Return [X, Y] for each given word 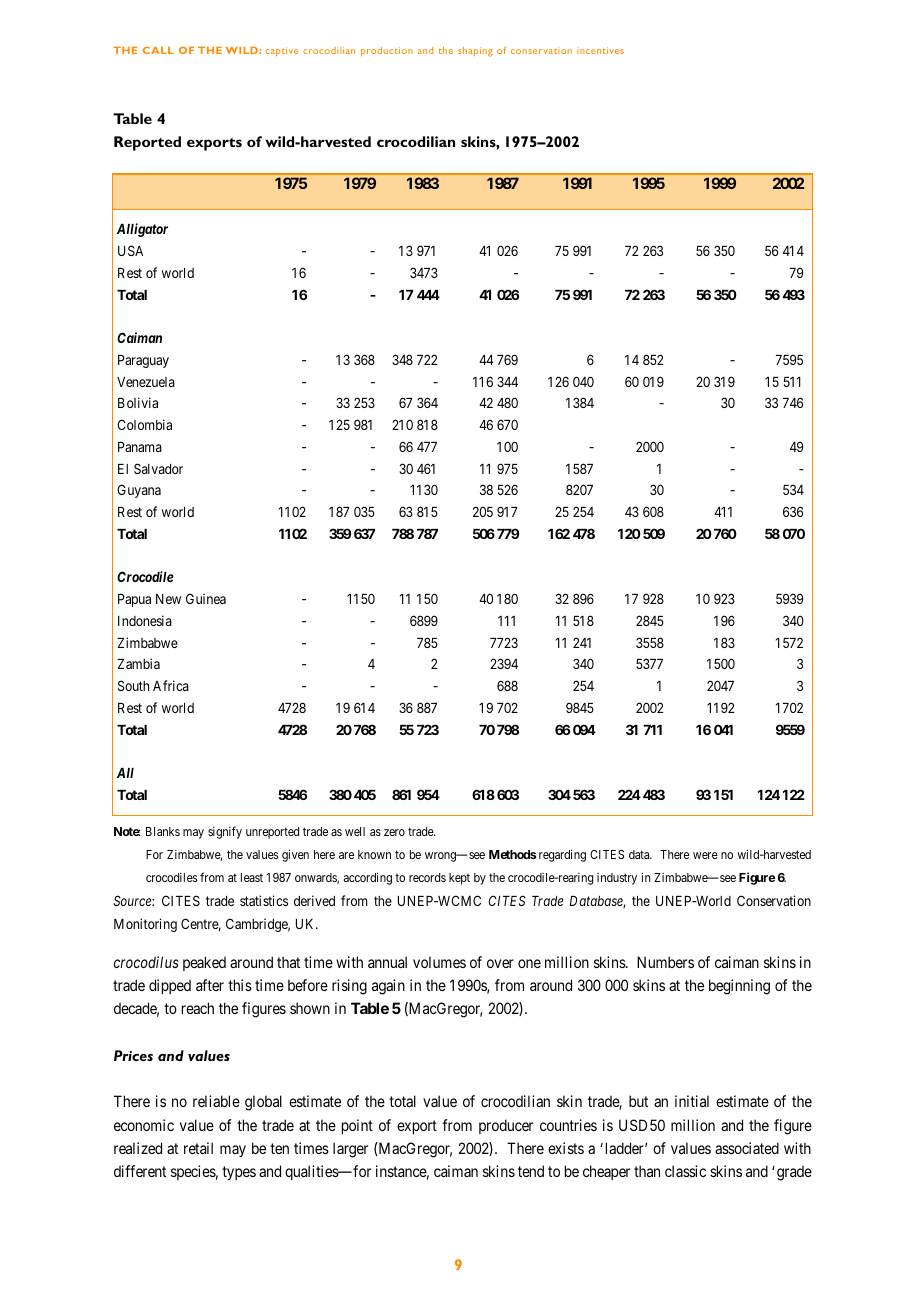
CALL [158, 50]
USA [130, 250]
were [705, 855]
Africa [171, 685]
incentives [600, 50]
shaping [475, 52]
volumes [439, 962]
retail [198, 1148]
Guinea [206, 598]
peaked [204, 963]
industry [617, 879]
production [387, 51]
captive [282, 52]
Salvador [158, 468]
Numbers [665, 962]
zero [394, 832]
